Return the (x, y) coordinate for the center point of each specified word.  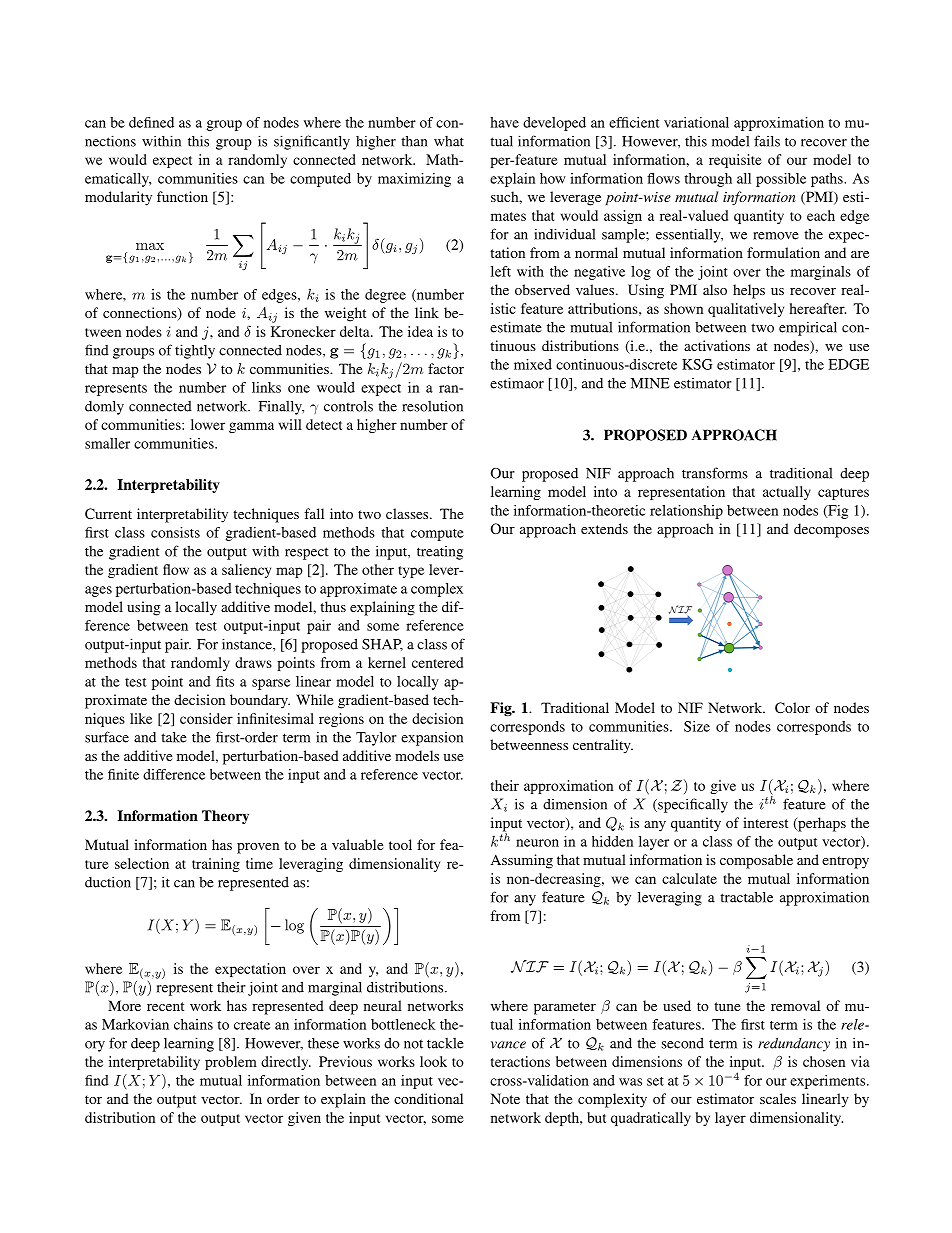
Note (505, 1098)
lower (208, 424)
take (174, 737)
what (449, 141)
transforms (715, 473)
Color (792, 707)
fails (767, 141)
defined (151, 122)
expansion (432, 739)
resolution (432, 406)
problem (231, 1063)
